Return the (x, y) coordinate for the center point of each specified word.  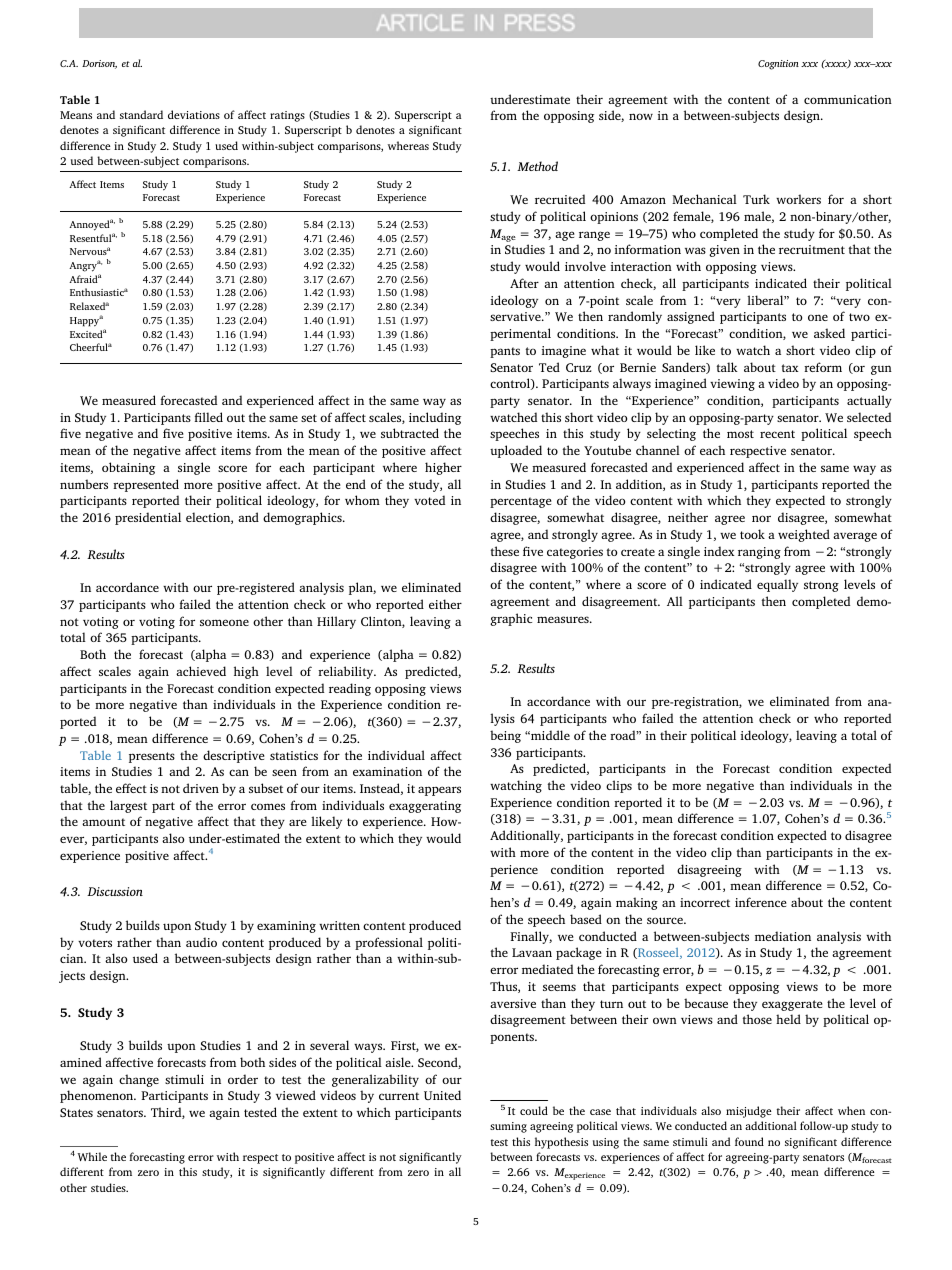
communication (848, 99)
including (435, 418)
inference (761, 902)
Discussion (115, 891)
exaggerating (425, 807)
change (139, 1080)
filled (209, 417)
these (504, 551)
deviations (194, 114)
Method (537, 166)
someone (224, 622)
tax (790, 368)
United (442, 1095)
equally (777, 585)
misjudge (749, 1112)
